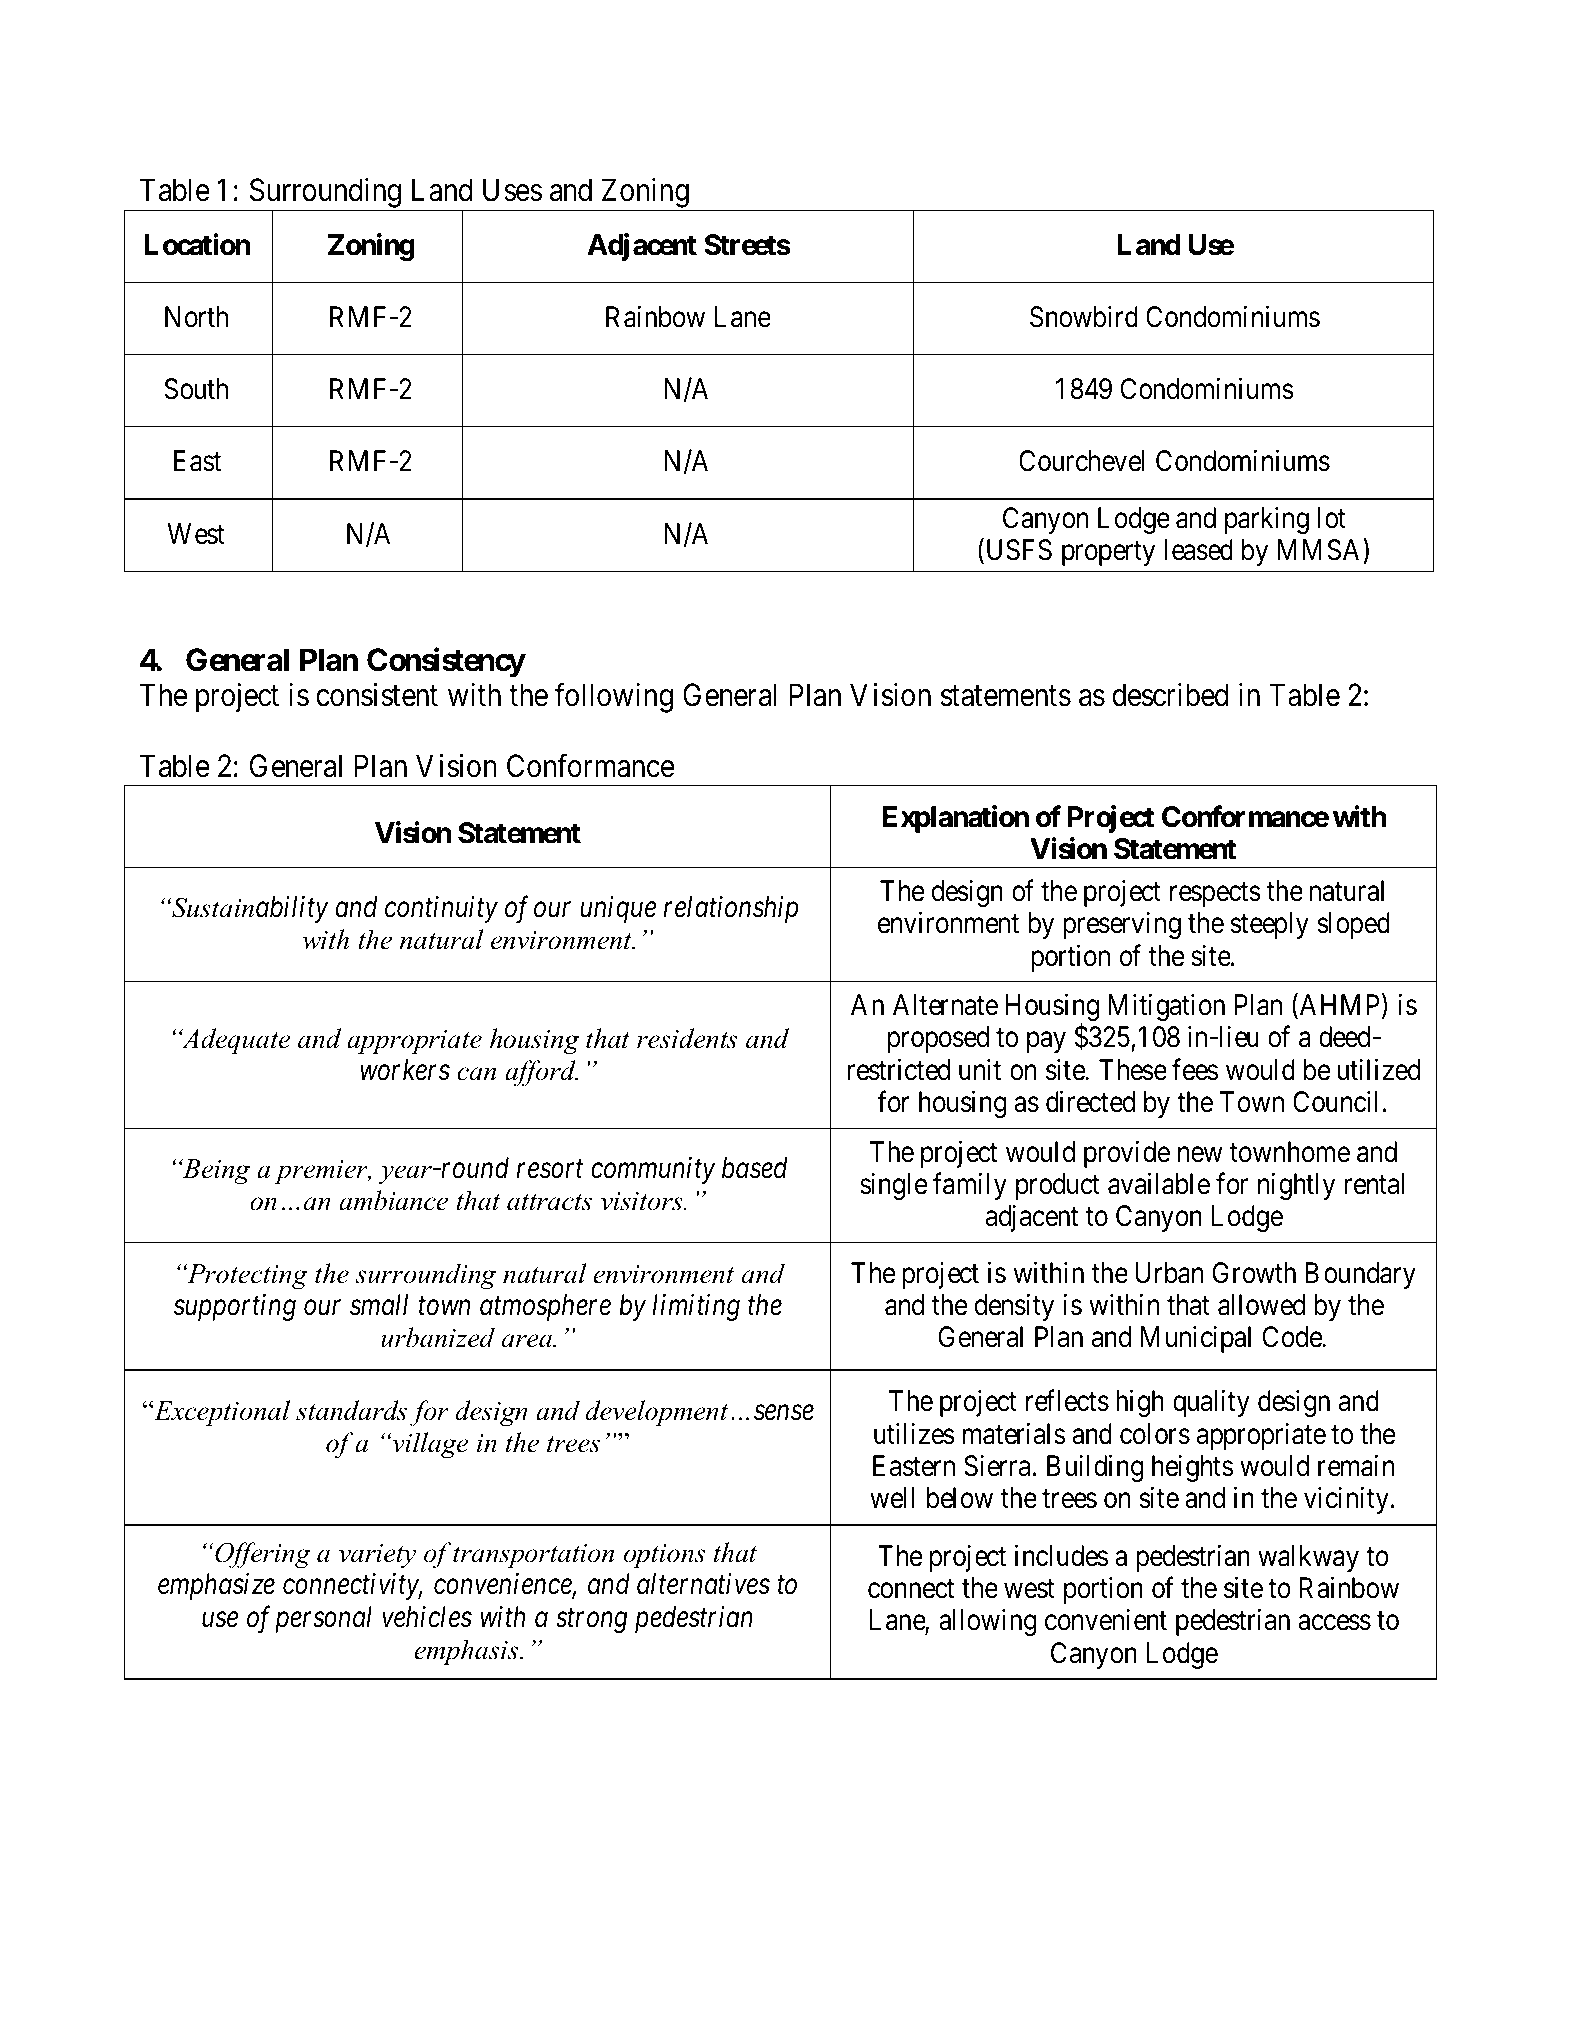 The height and width of the page is (2035, 1572). What do you see at coordinates (196, 317) in the page?
I see `North` at bounding box center [196, 317].
